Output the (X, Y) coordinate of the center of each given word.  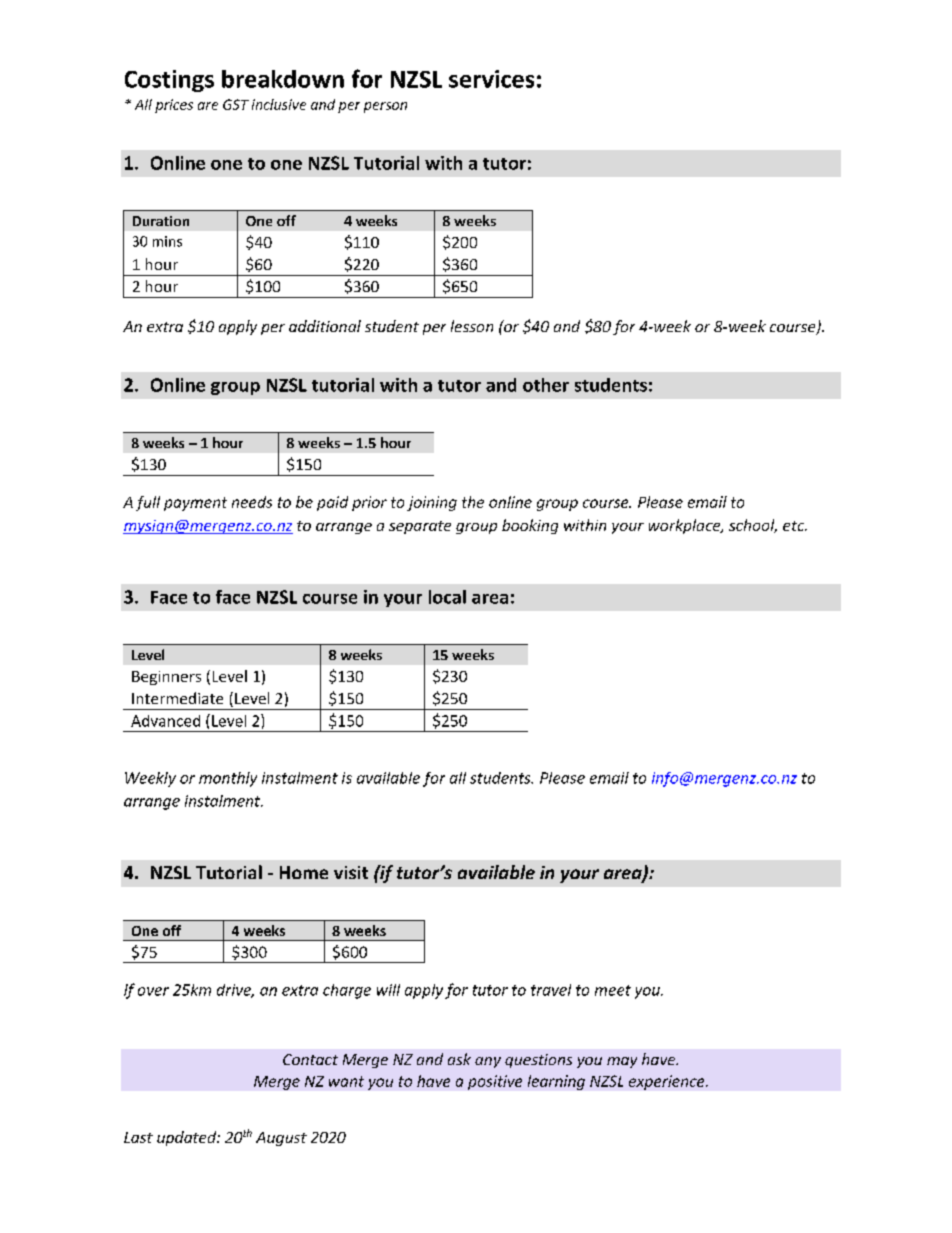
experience (668, 1082)
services (491, 79)
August (281, 1139)
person (385, 107)
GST (236, 104)
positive (495, 1082)
